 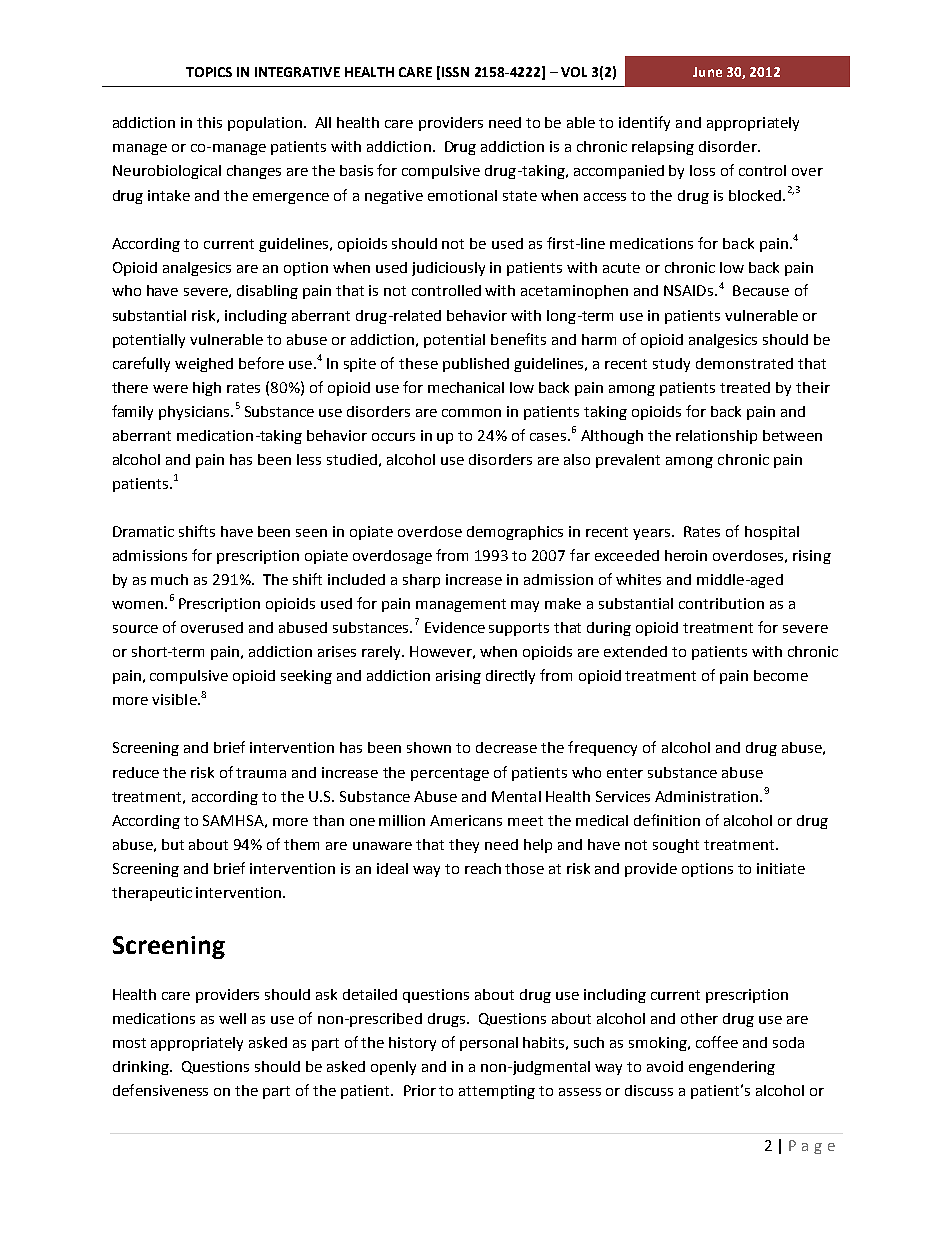 I want to click on Americans, so click(x=466, y=820).
